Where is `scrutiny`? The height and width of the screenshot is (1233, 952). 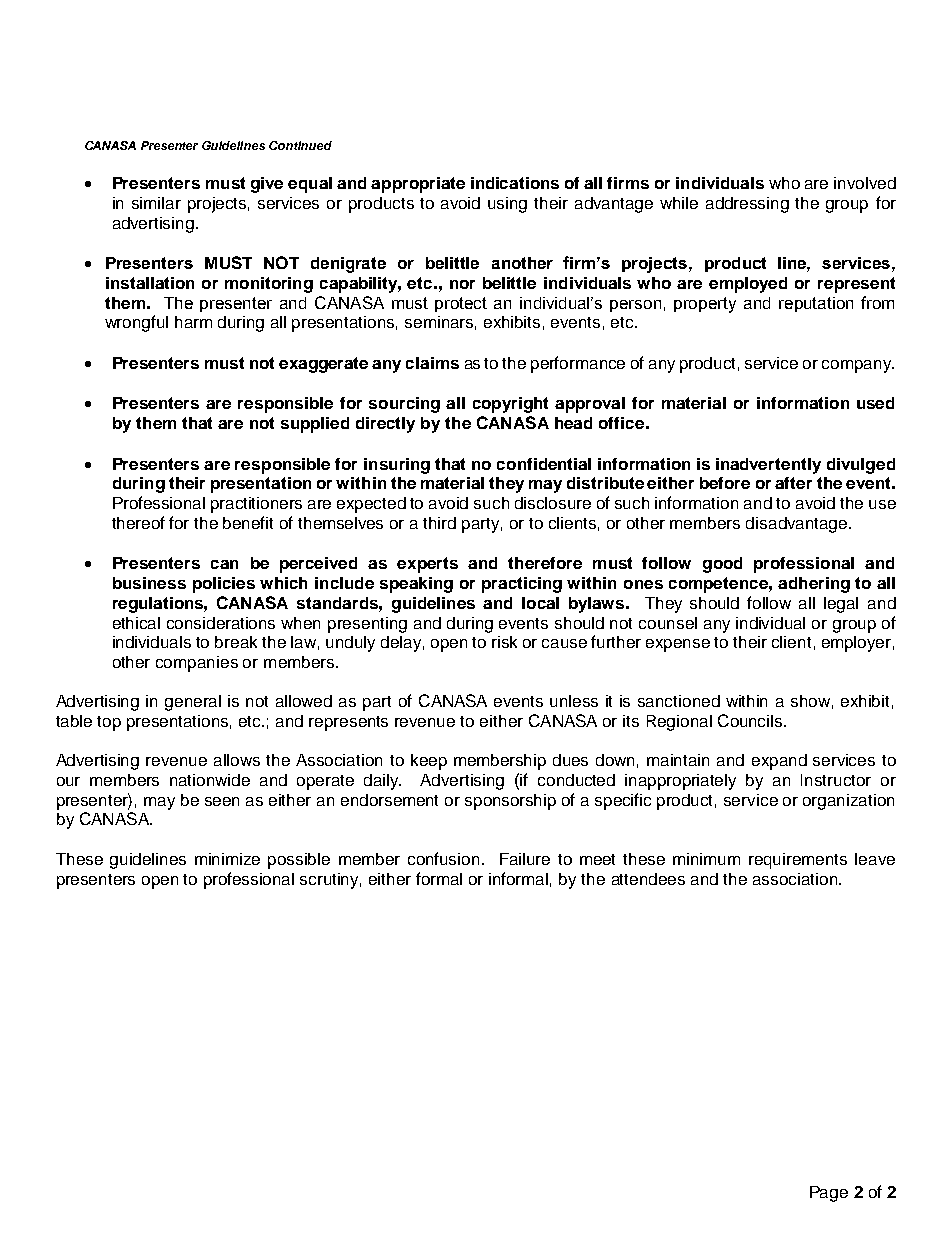
scrutiny is located at coordinates (330, 881).
